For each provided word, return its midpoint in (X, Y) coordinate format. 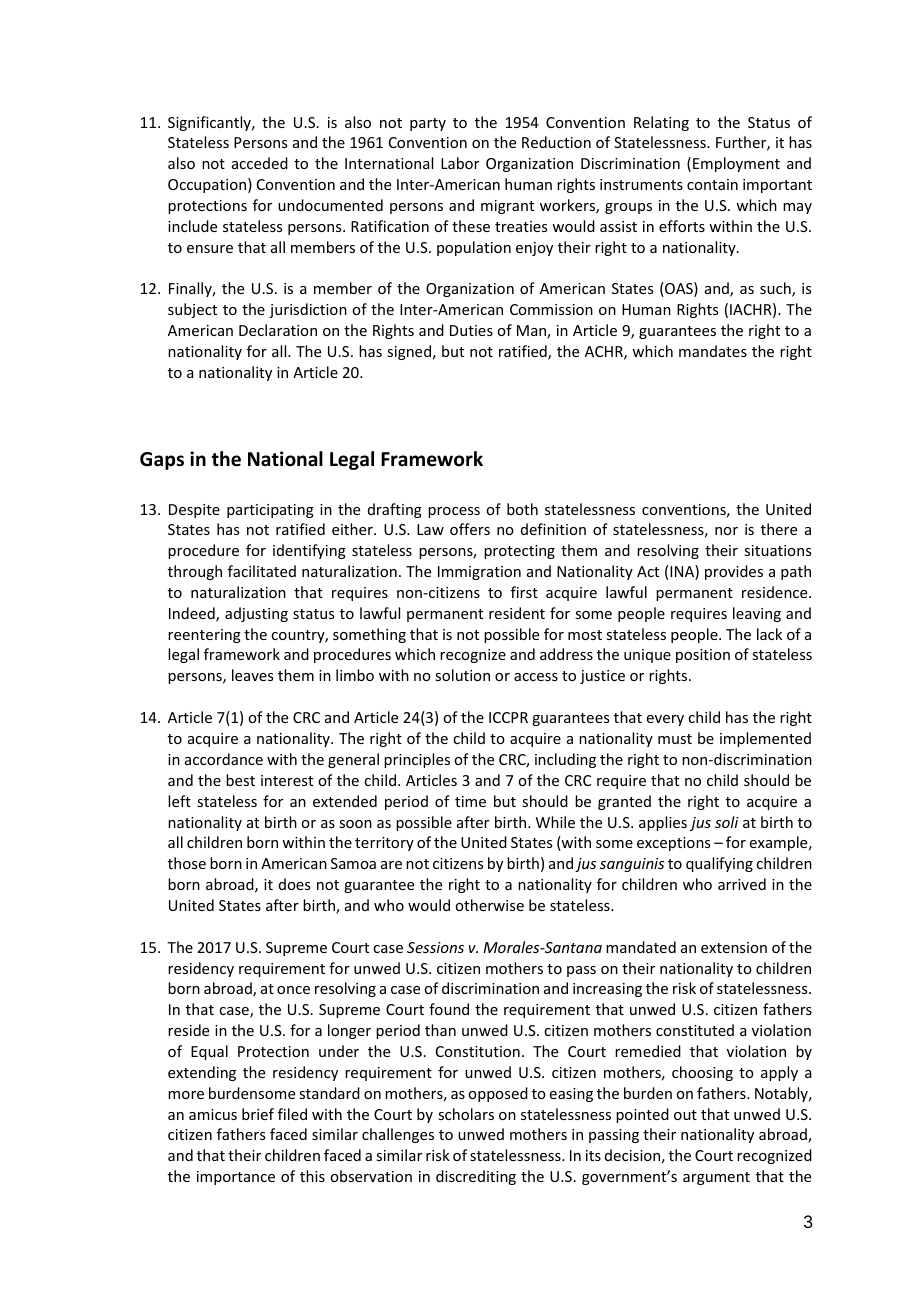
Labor (460, 163)
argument (716, 1178)
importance (236, 1178)
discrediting (476, 1177)
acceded (260, 163)
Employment (736, 164)
